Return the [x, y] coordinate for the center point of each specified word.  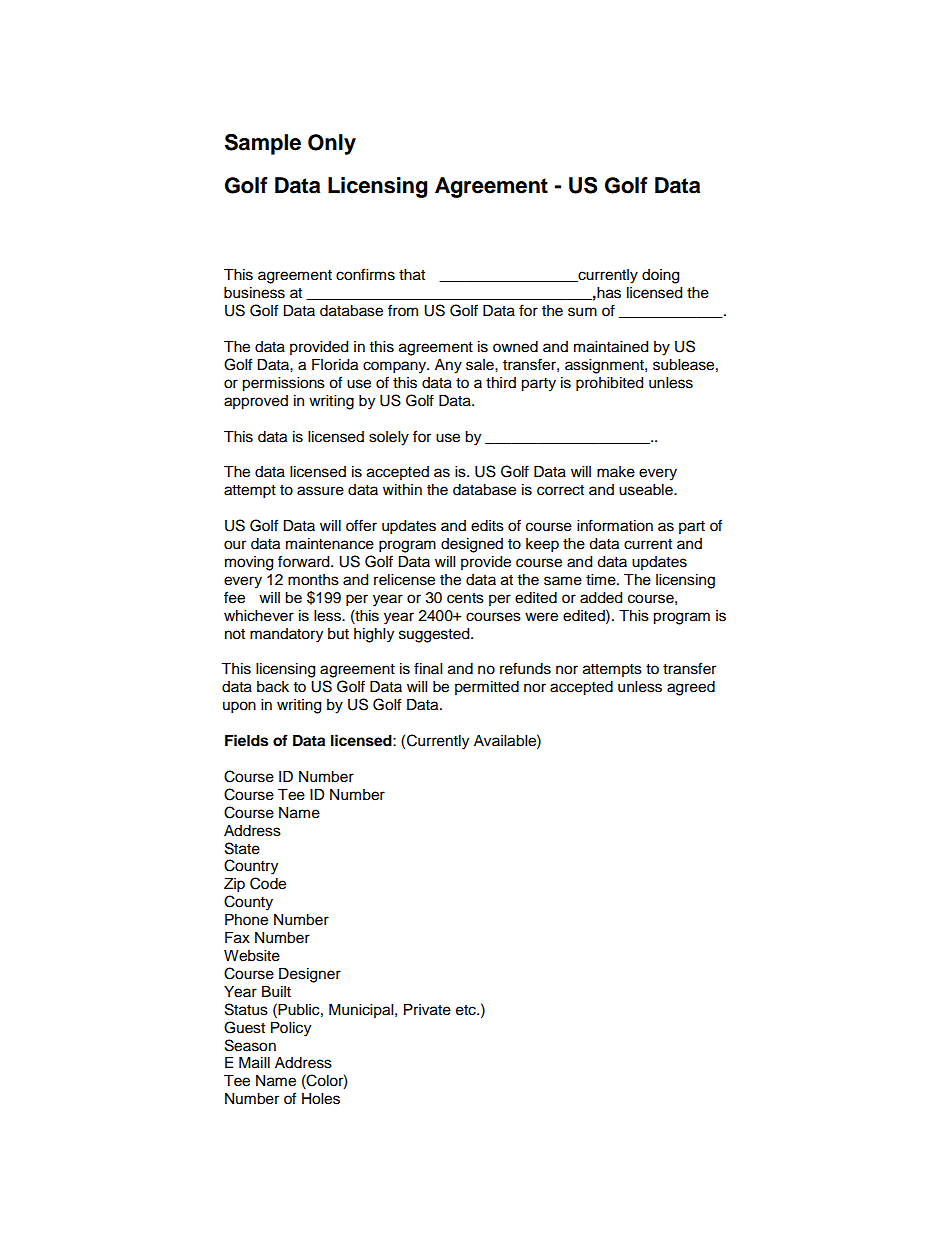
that [412, 275]
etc [467, 1010]
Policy [291, 1029]
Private [427, 1010]
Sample [263, 144]
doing [660, 276]
